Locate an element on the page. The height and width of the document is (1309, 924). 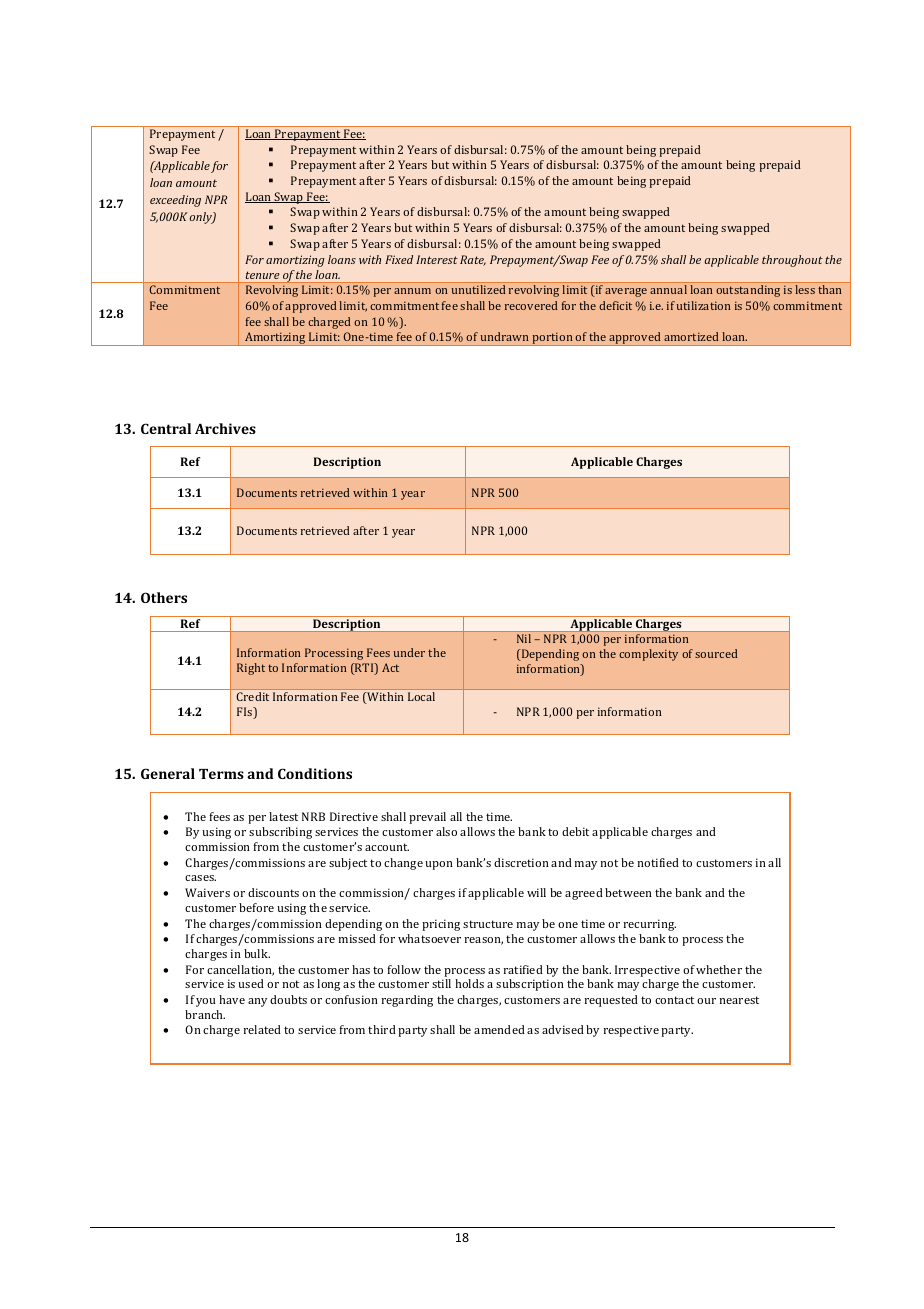
Others is located at coordinates (164, 597).
